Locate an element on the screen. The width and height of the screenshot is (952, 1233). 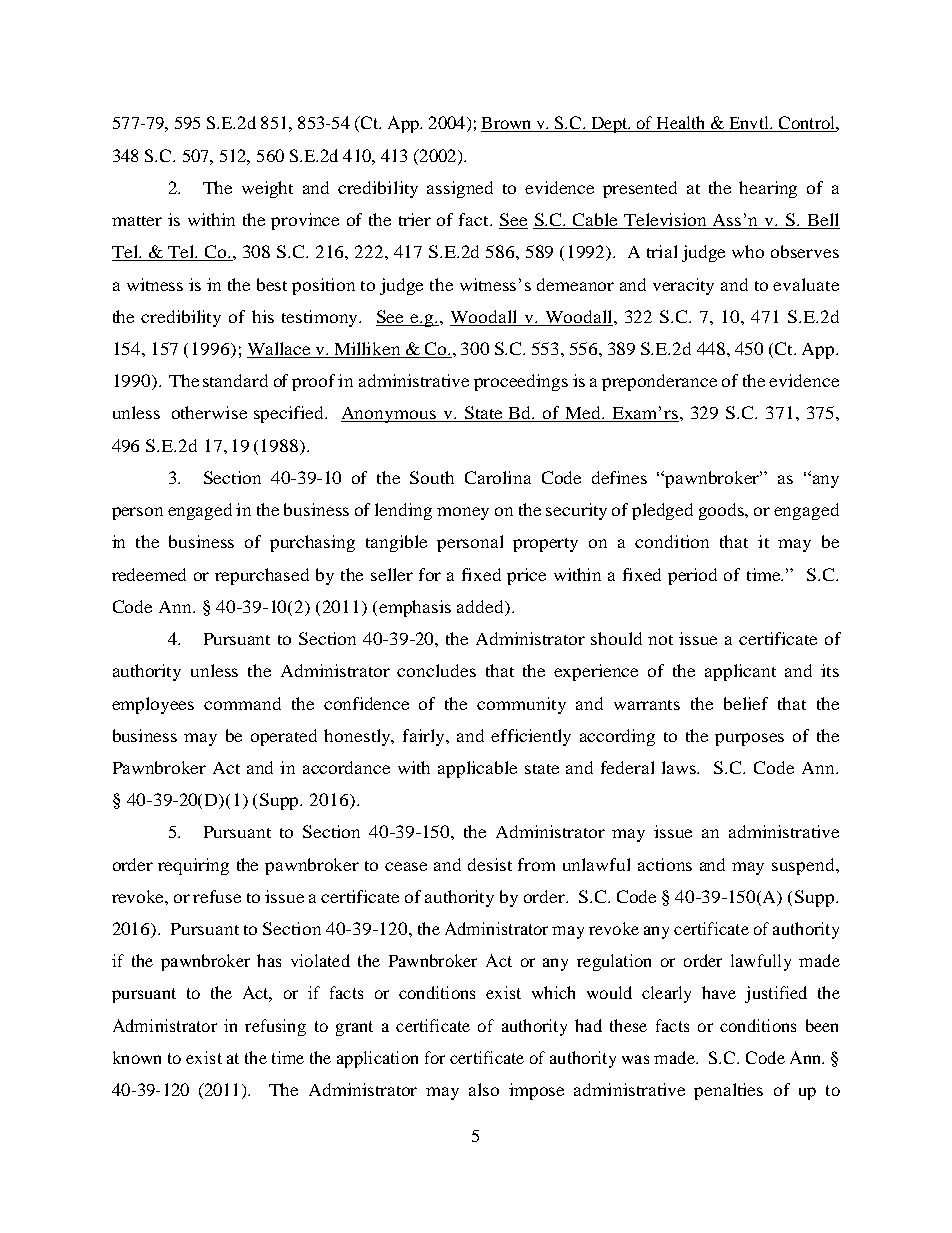
efficiently is located at coordinates (531, 737).
